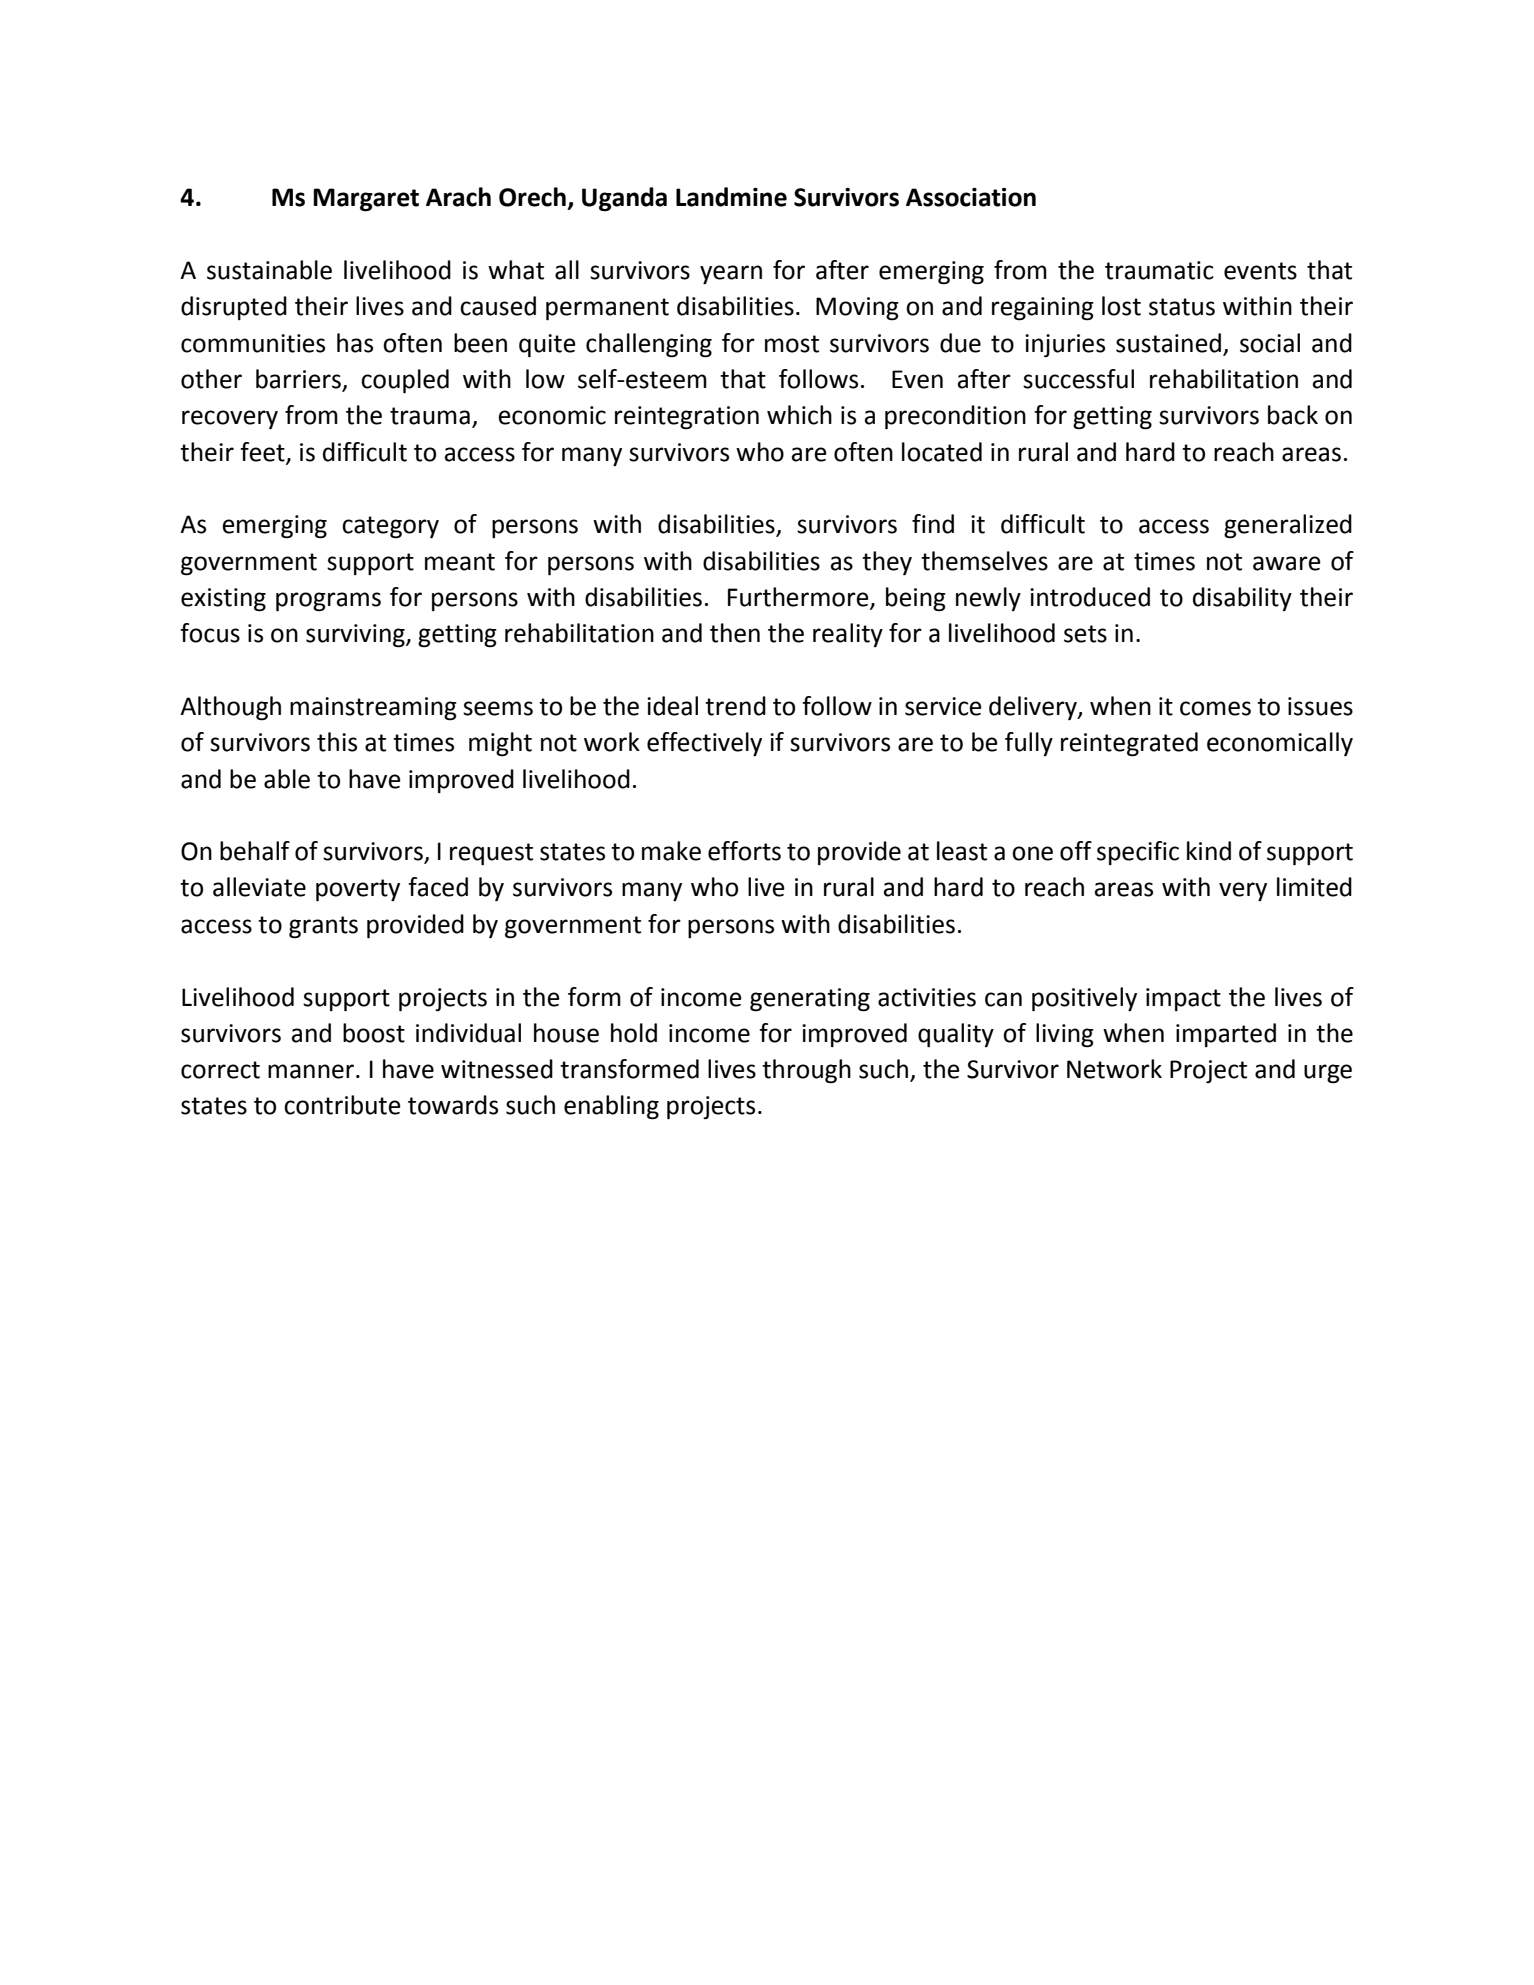  What do you see at coordinates (731, 197) in the image?
I see `Landmine` at bounding box center [731, 197].
